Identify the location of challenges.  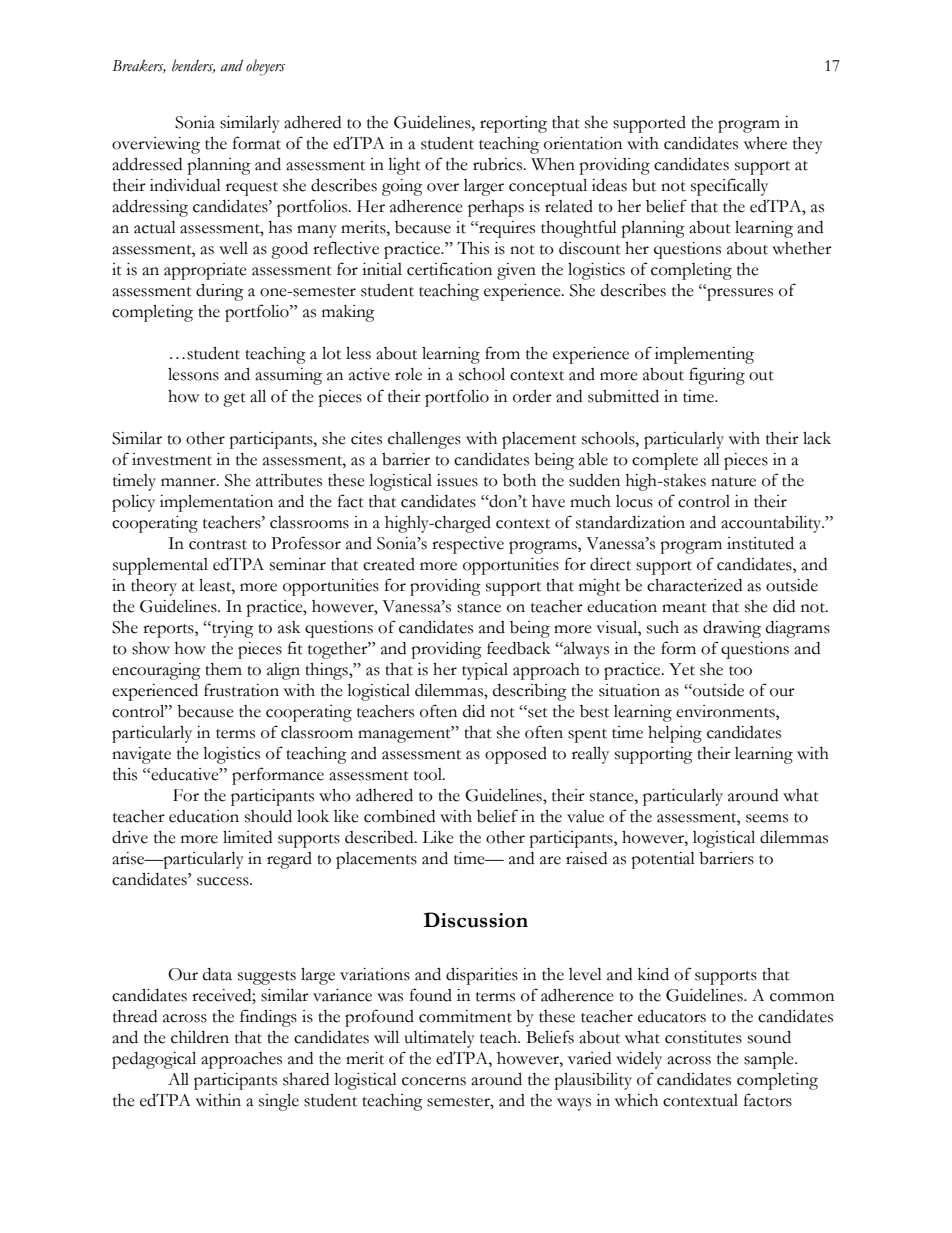
(424, 440).
